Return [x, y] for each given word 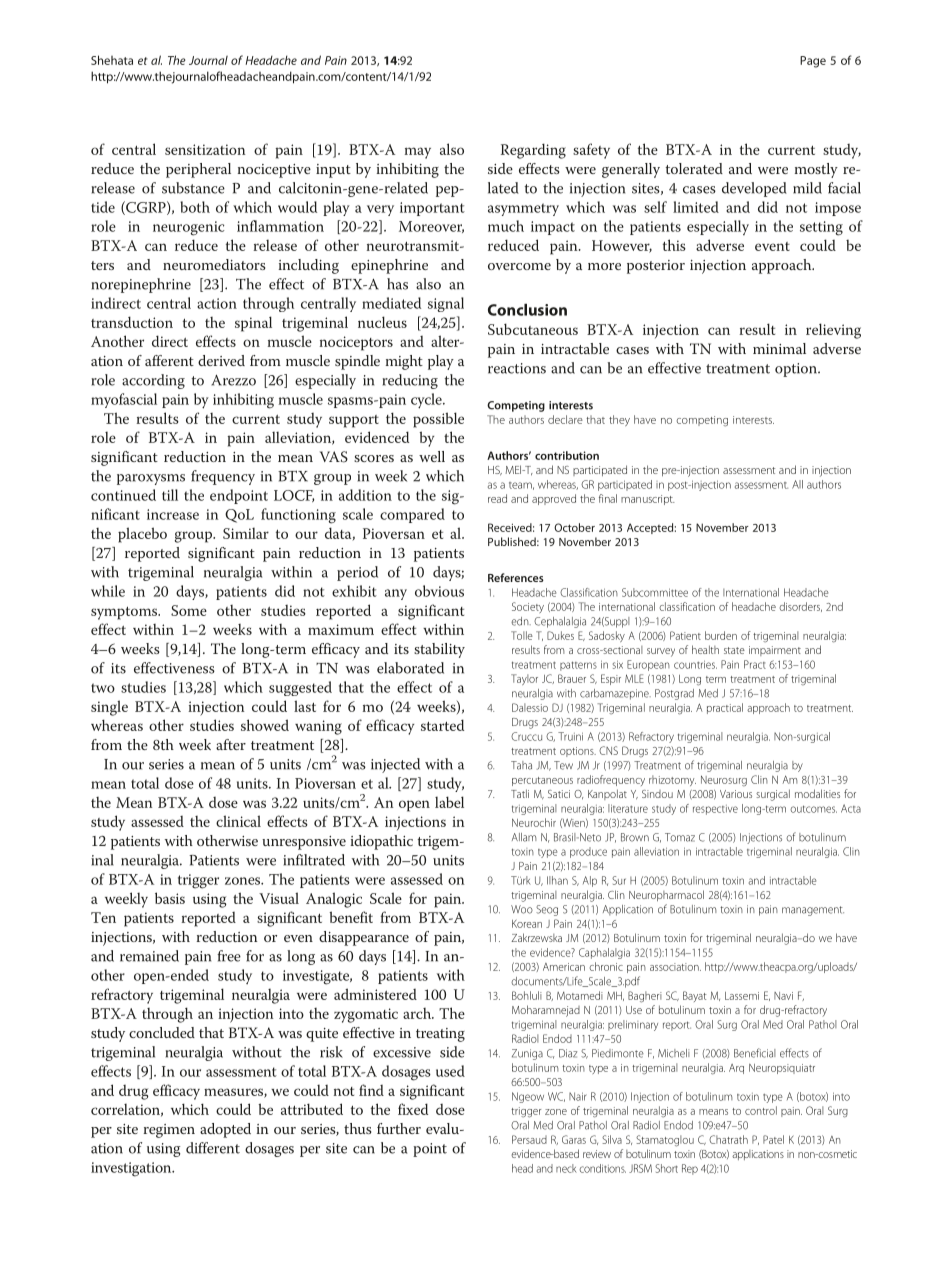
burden [721, 635]
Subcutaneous [533, 329]
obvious [439, 591]
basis [170, 898]
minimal [779, 348]
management [813, 911]
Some [189, 610]
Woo [522, 909]
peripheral [198, 170]
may [418, 153]
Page [813, 62]
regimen [169, 1131]
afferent [169, 360]
